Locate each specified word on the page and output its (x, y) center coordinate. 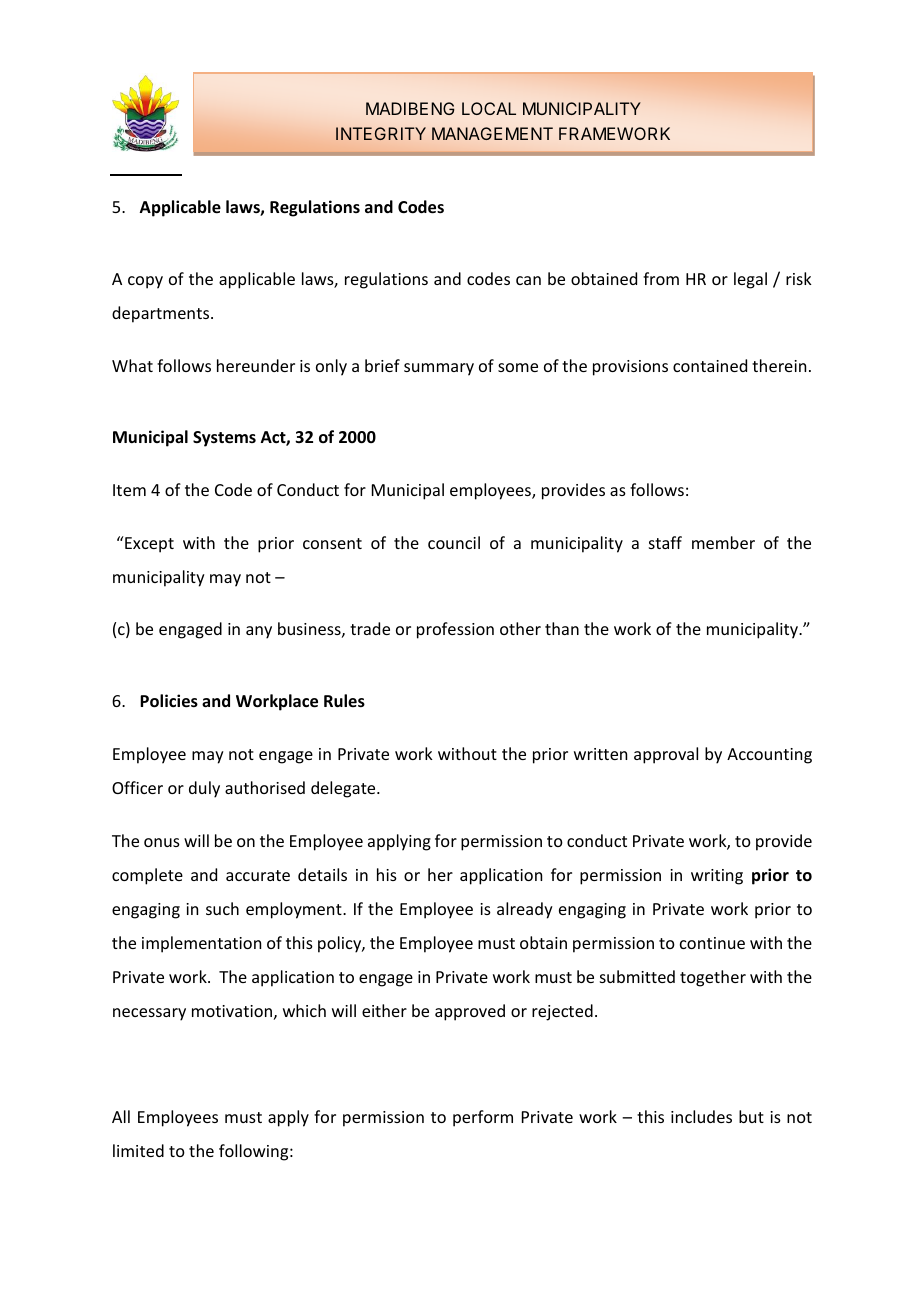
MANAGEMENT (492, 133)
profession (455, 630)
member (723, 542)
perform (483, 1118)
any (259, 632)
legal (750, 280)
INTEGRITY (381, 133)
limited (138, 1150)
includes (701, 1116)
